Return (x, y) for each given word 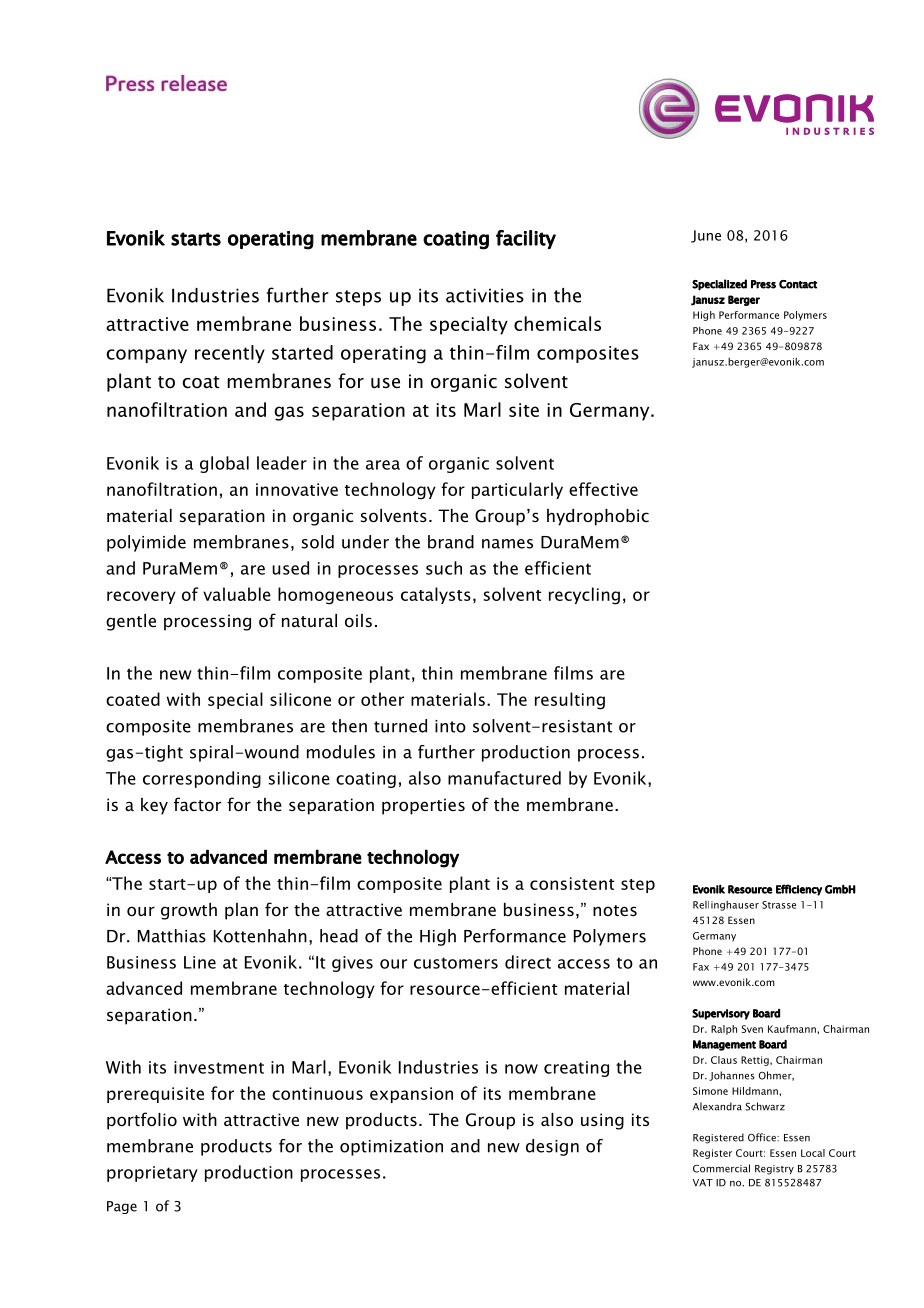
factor (197, 804)
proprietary (152, 1174)
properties (423, 806)
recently (230, 354)
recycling (584, 596)
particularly (517, 490)
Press (763, 284)
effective (603, 489)
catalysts (436, 595)
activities (485, 295)
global (224, 464)
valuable (237, 594)
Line (200, 962)
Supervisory (721, 1014)
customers (456, 963)
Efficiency (799, 890)
